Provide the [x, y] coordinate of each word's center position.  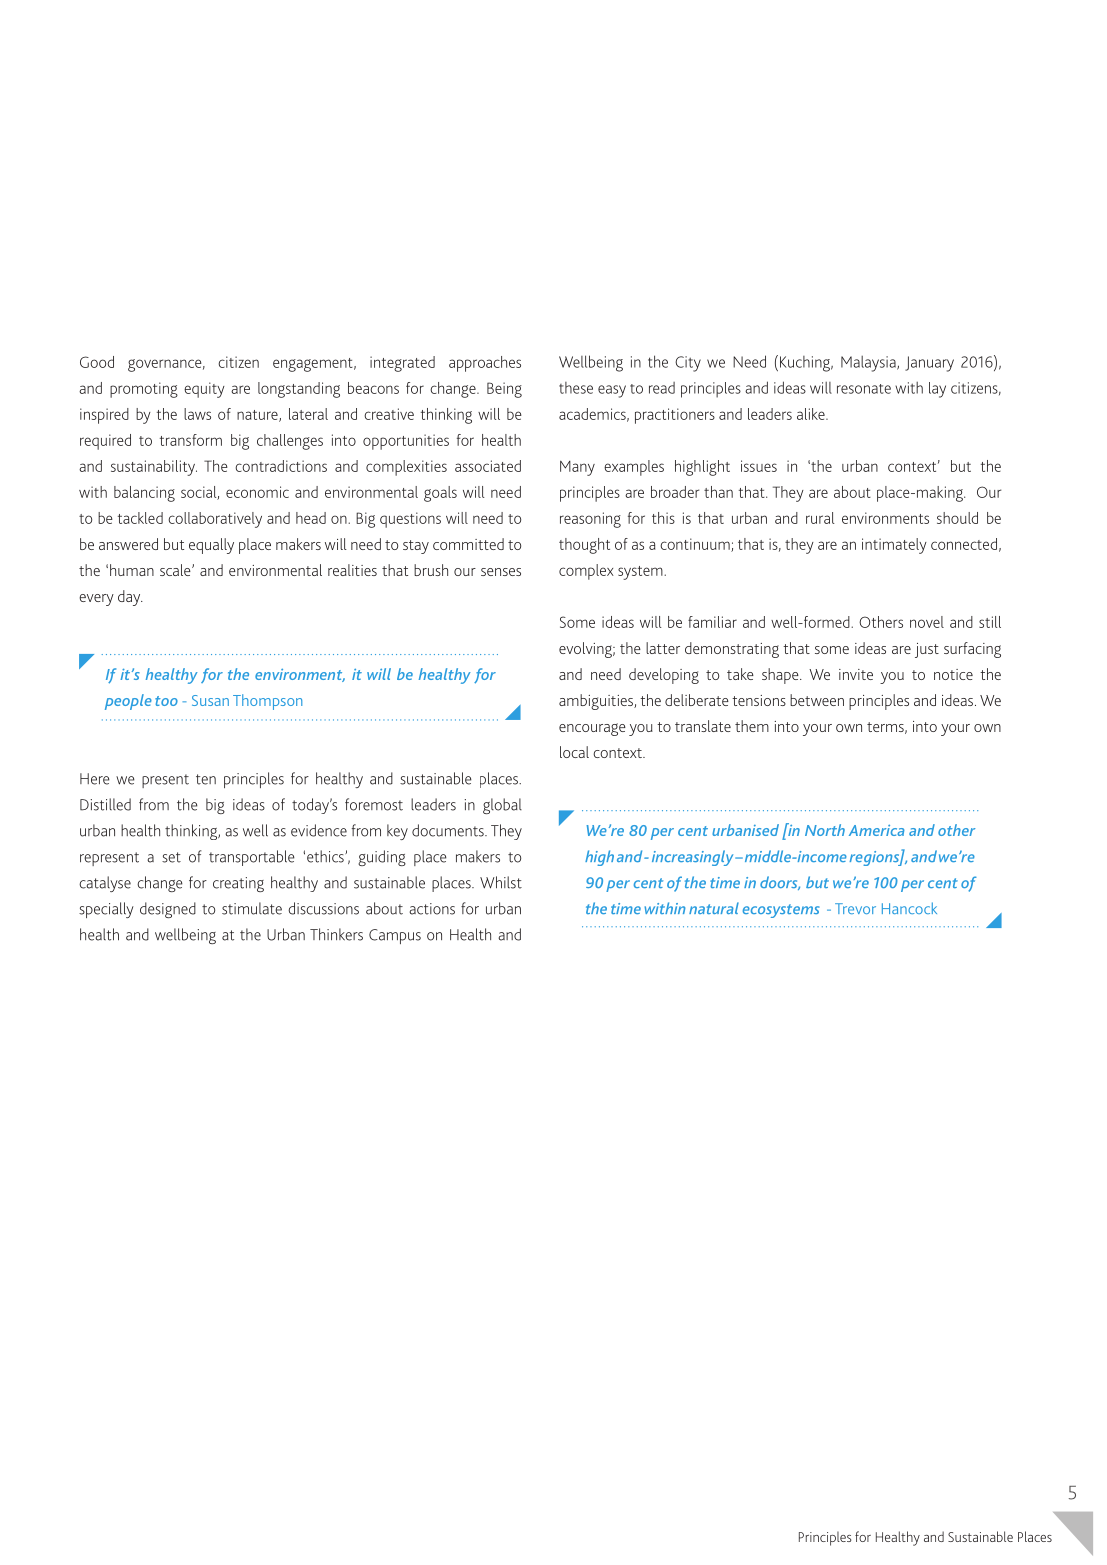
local [574, 752]
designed [168, 910]
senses [501, 572]
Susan [210, 700]
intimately [894, 546]
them [752, 726]
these [576, 388]
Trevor [855, 908]
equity [204, 390]
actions [432, 909]
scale [176, 570]
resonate [864, 389]
